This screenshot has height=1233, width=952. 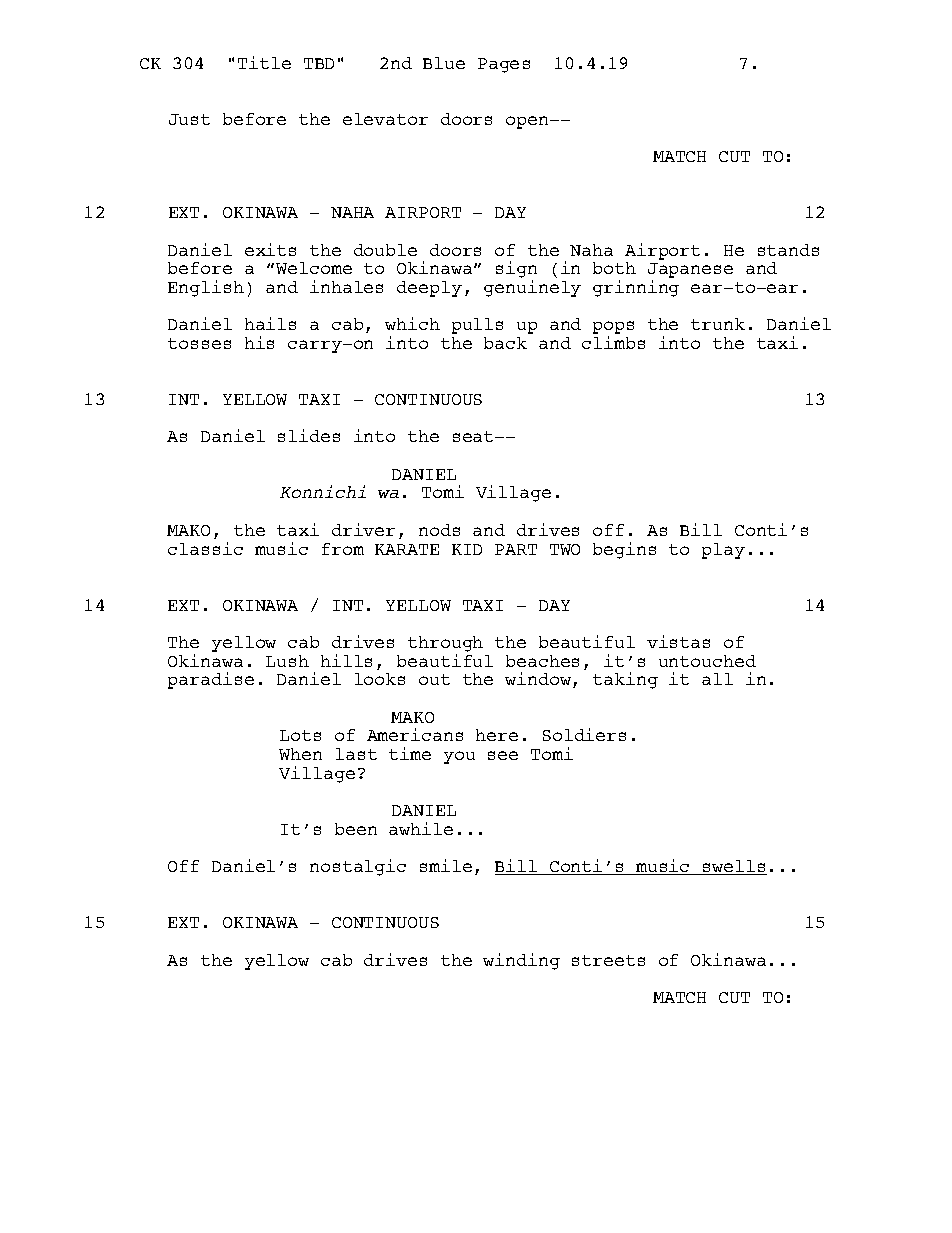 I want to click on winding, so click(x=521, y=961).
